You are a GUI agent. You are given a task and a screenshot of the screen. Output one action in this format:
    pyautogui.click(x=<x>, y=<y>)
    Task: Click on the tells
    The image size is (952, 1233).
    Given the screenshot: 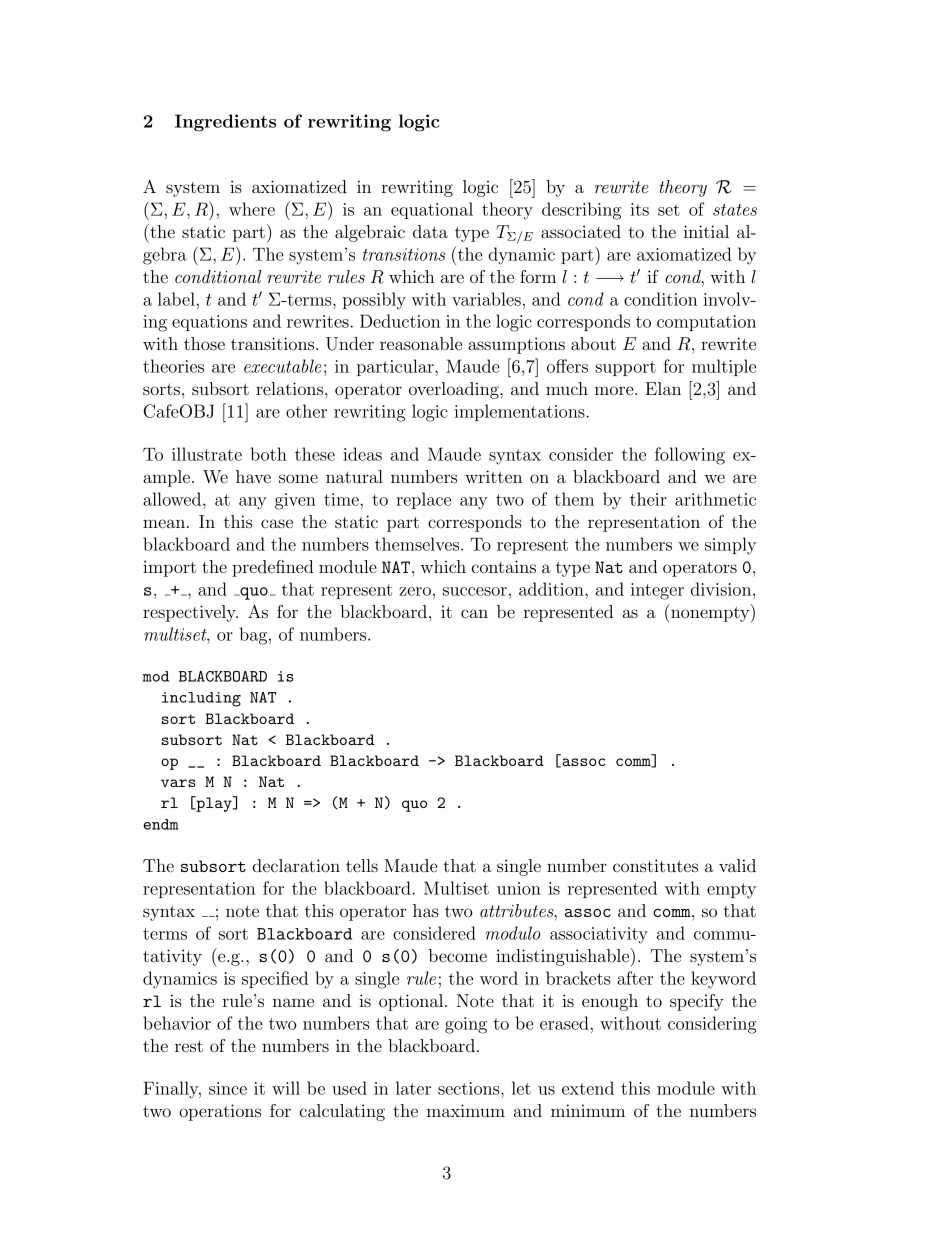 What is the action you would take?
    pyautogui.click(x=362, y=865)
